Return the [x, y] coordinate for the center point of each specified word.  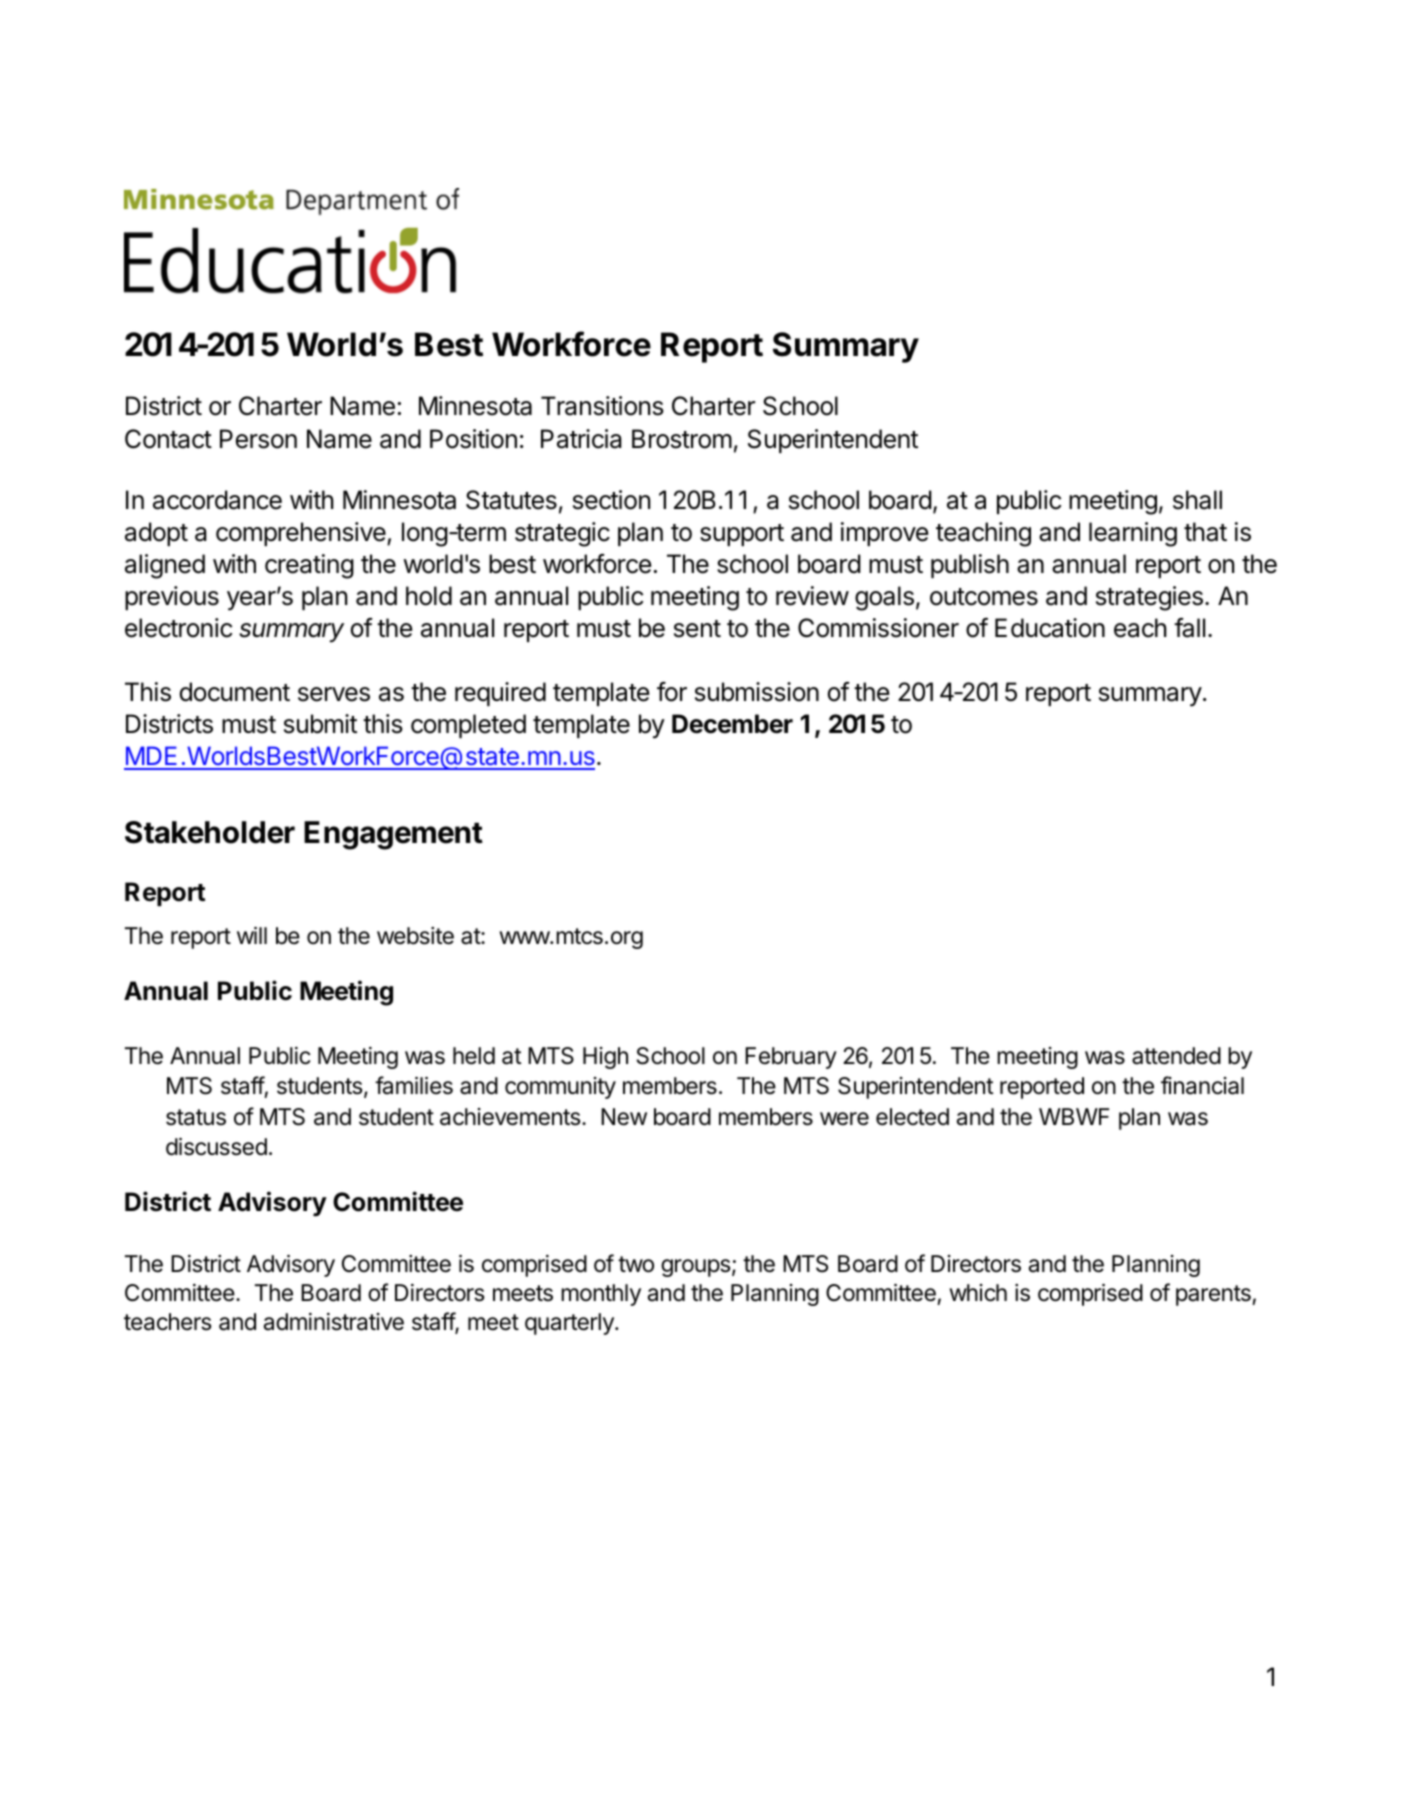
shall [1197, 500]
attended [1176, 1056]
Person [258, 439]
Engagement [393, 835]
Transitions [602, 406]
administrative [334, 1322]
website [415, 936]
